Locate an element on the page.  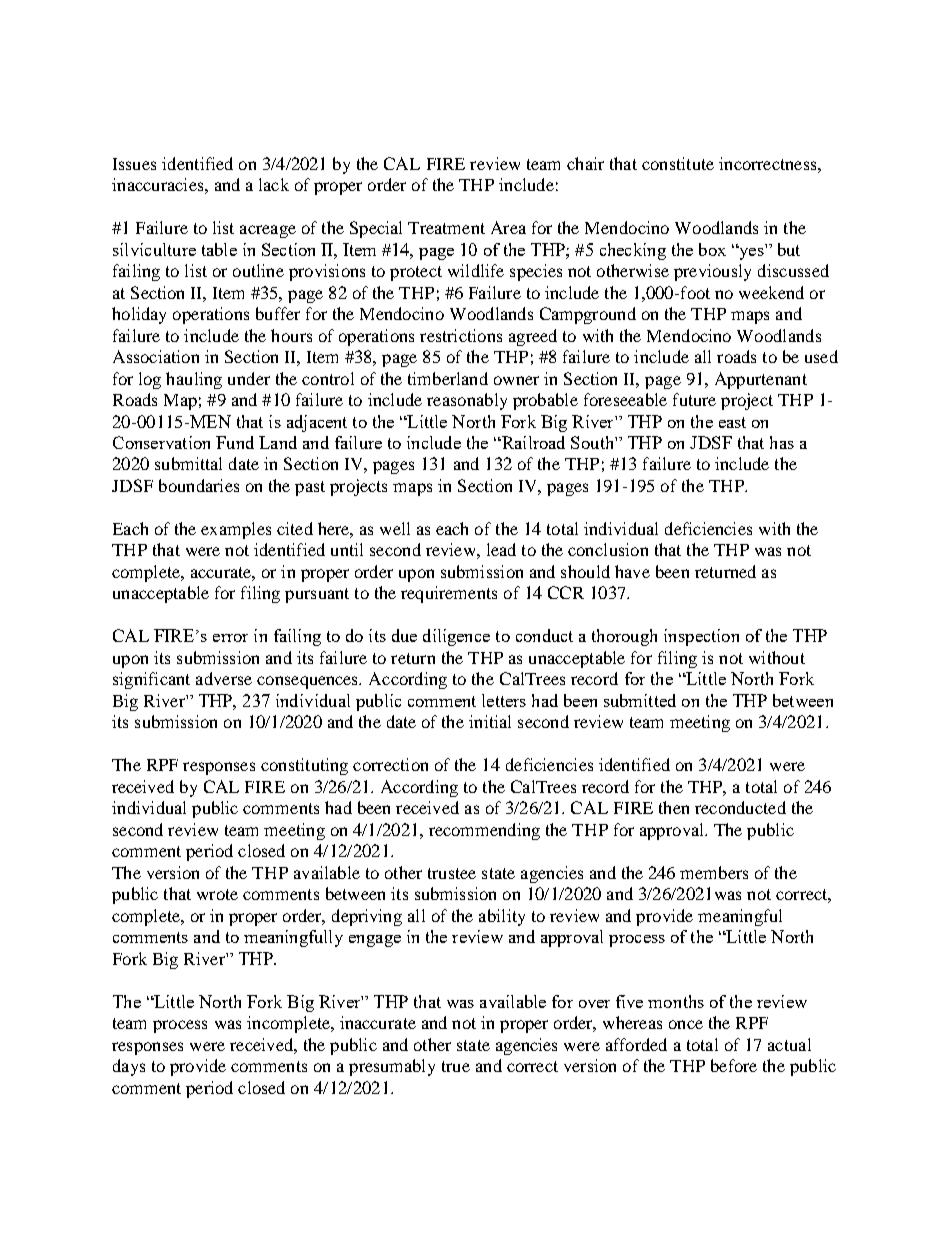
error is located at coordinates (230, 638).
